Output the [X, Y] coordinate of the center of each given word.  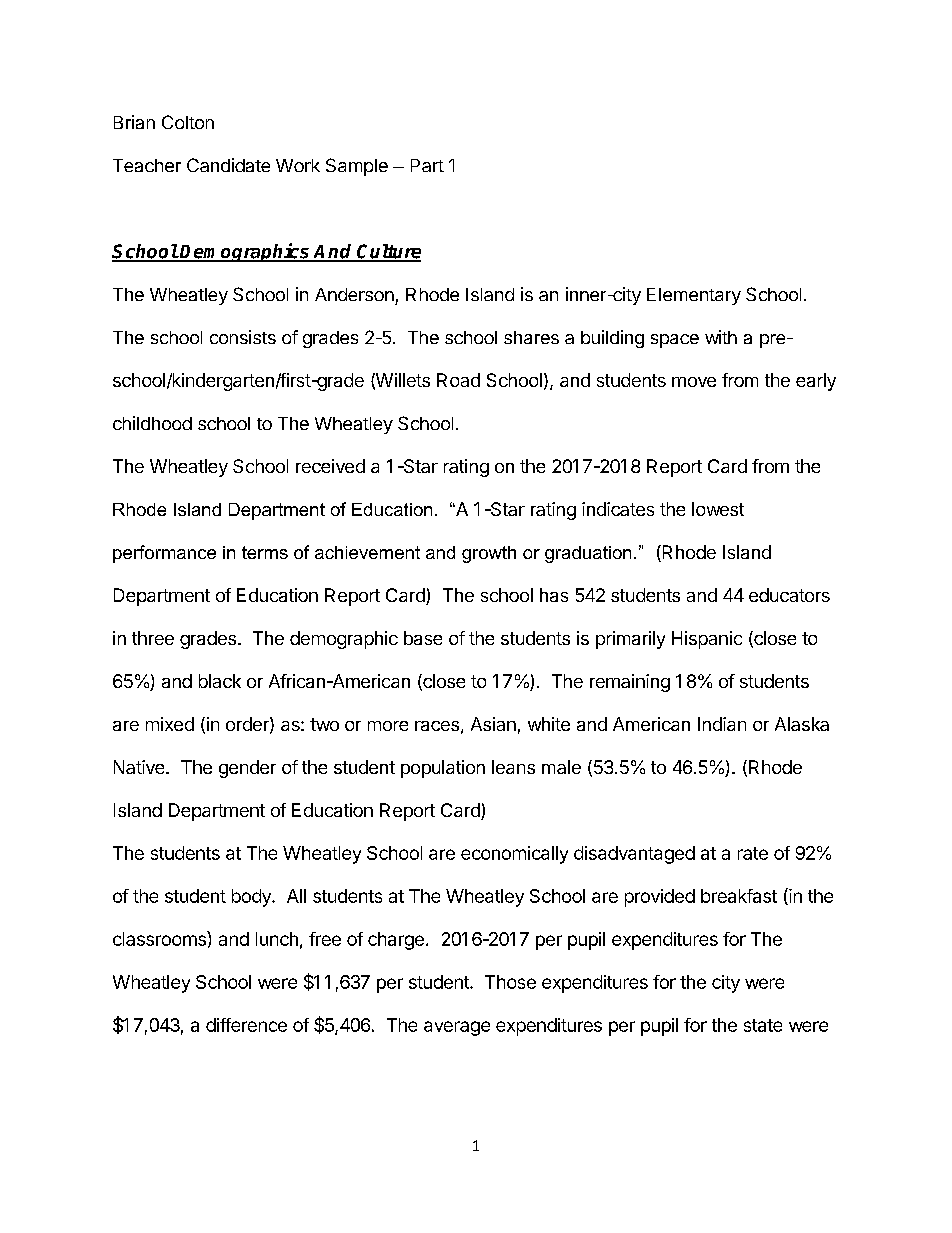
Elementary [694, 296]
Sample [357, 167]
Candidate [228, 165]
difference [246, 1025]
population [443, 769]
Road [458, 380]
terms [265, 552]
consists [243, 337]
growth [489, 554]
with [721, 337]
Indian [722, 724]
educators [789, 595]
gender [247, 769]
